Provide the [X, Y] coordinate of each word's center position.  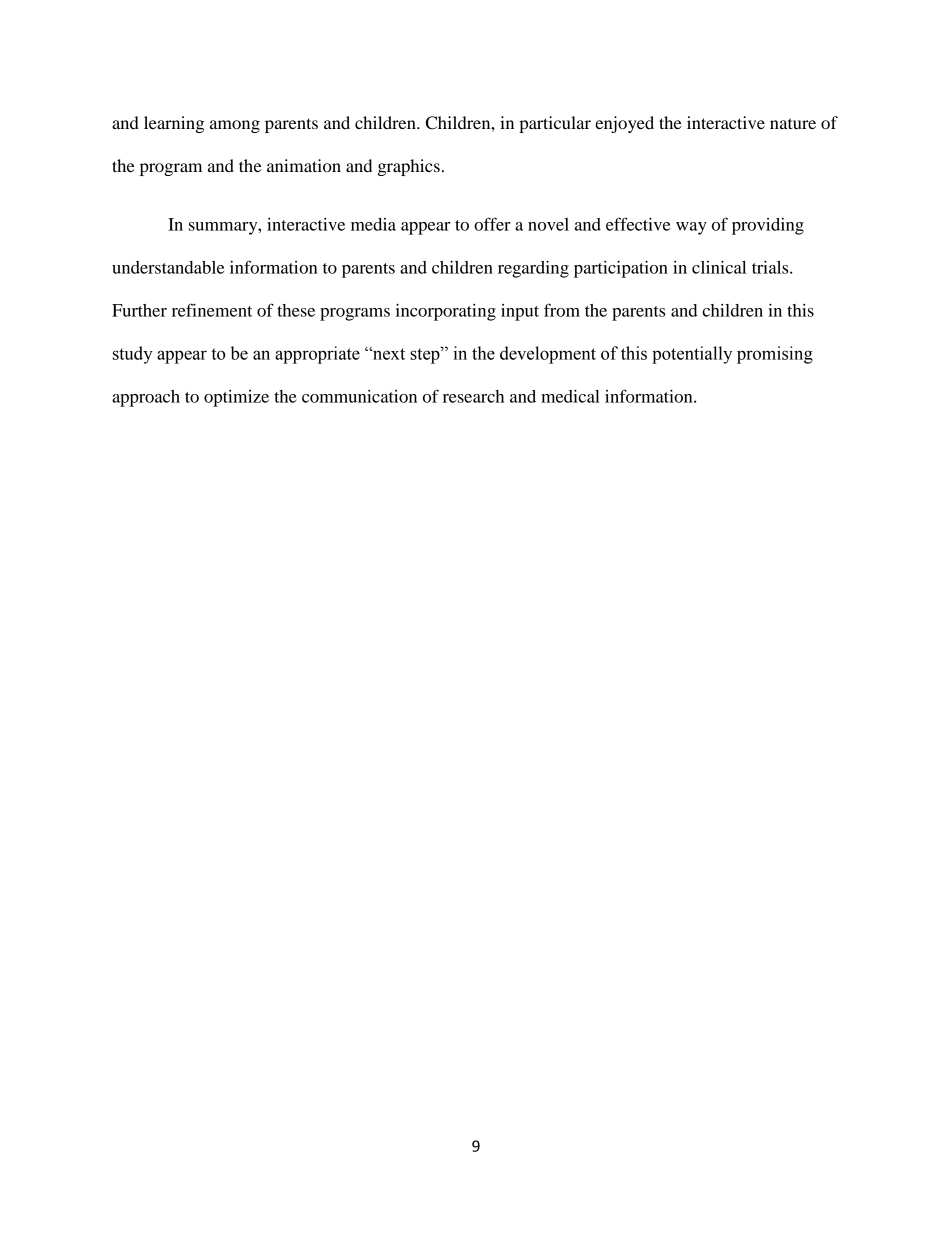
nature [793, 123]
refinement [212, 310]
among [235, 126]
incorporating [446, 312]
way [691, 228]
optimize [236, 398]
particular [555, 124]
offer [492, 224]
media [373, 224]
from [562, 310]
